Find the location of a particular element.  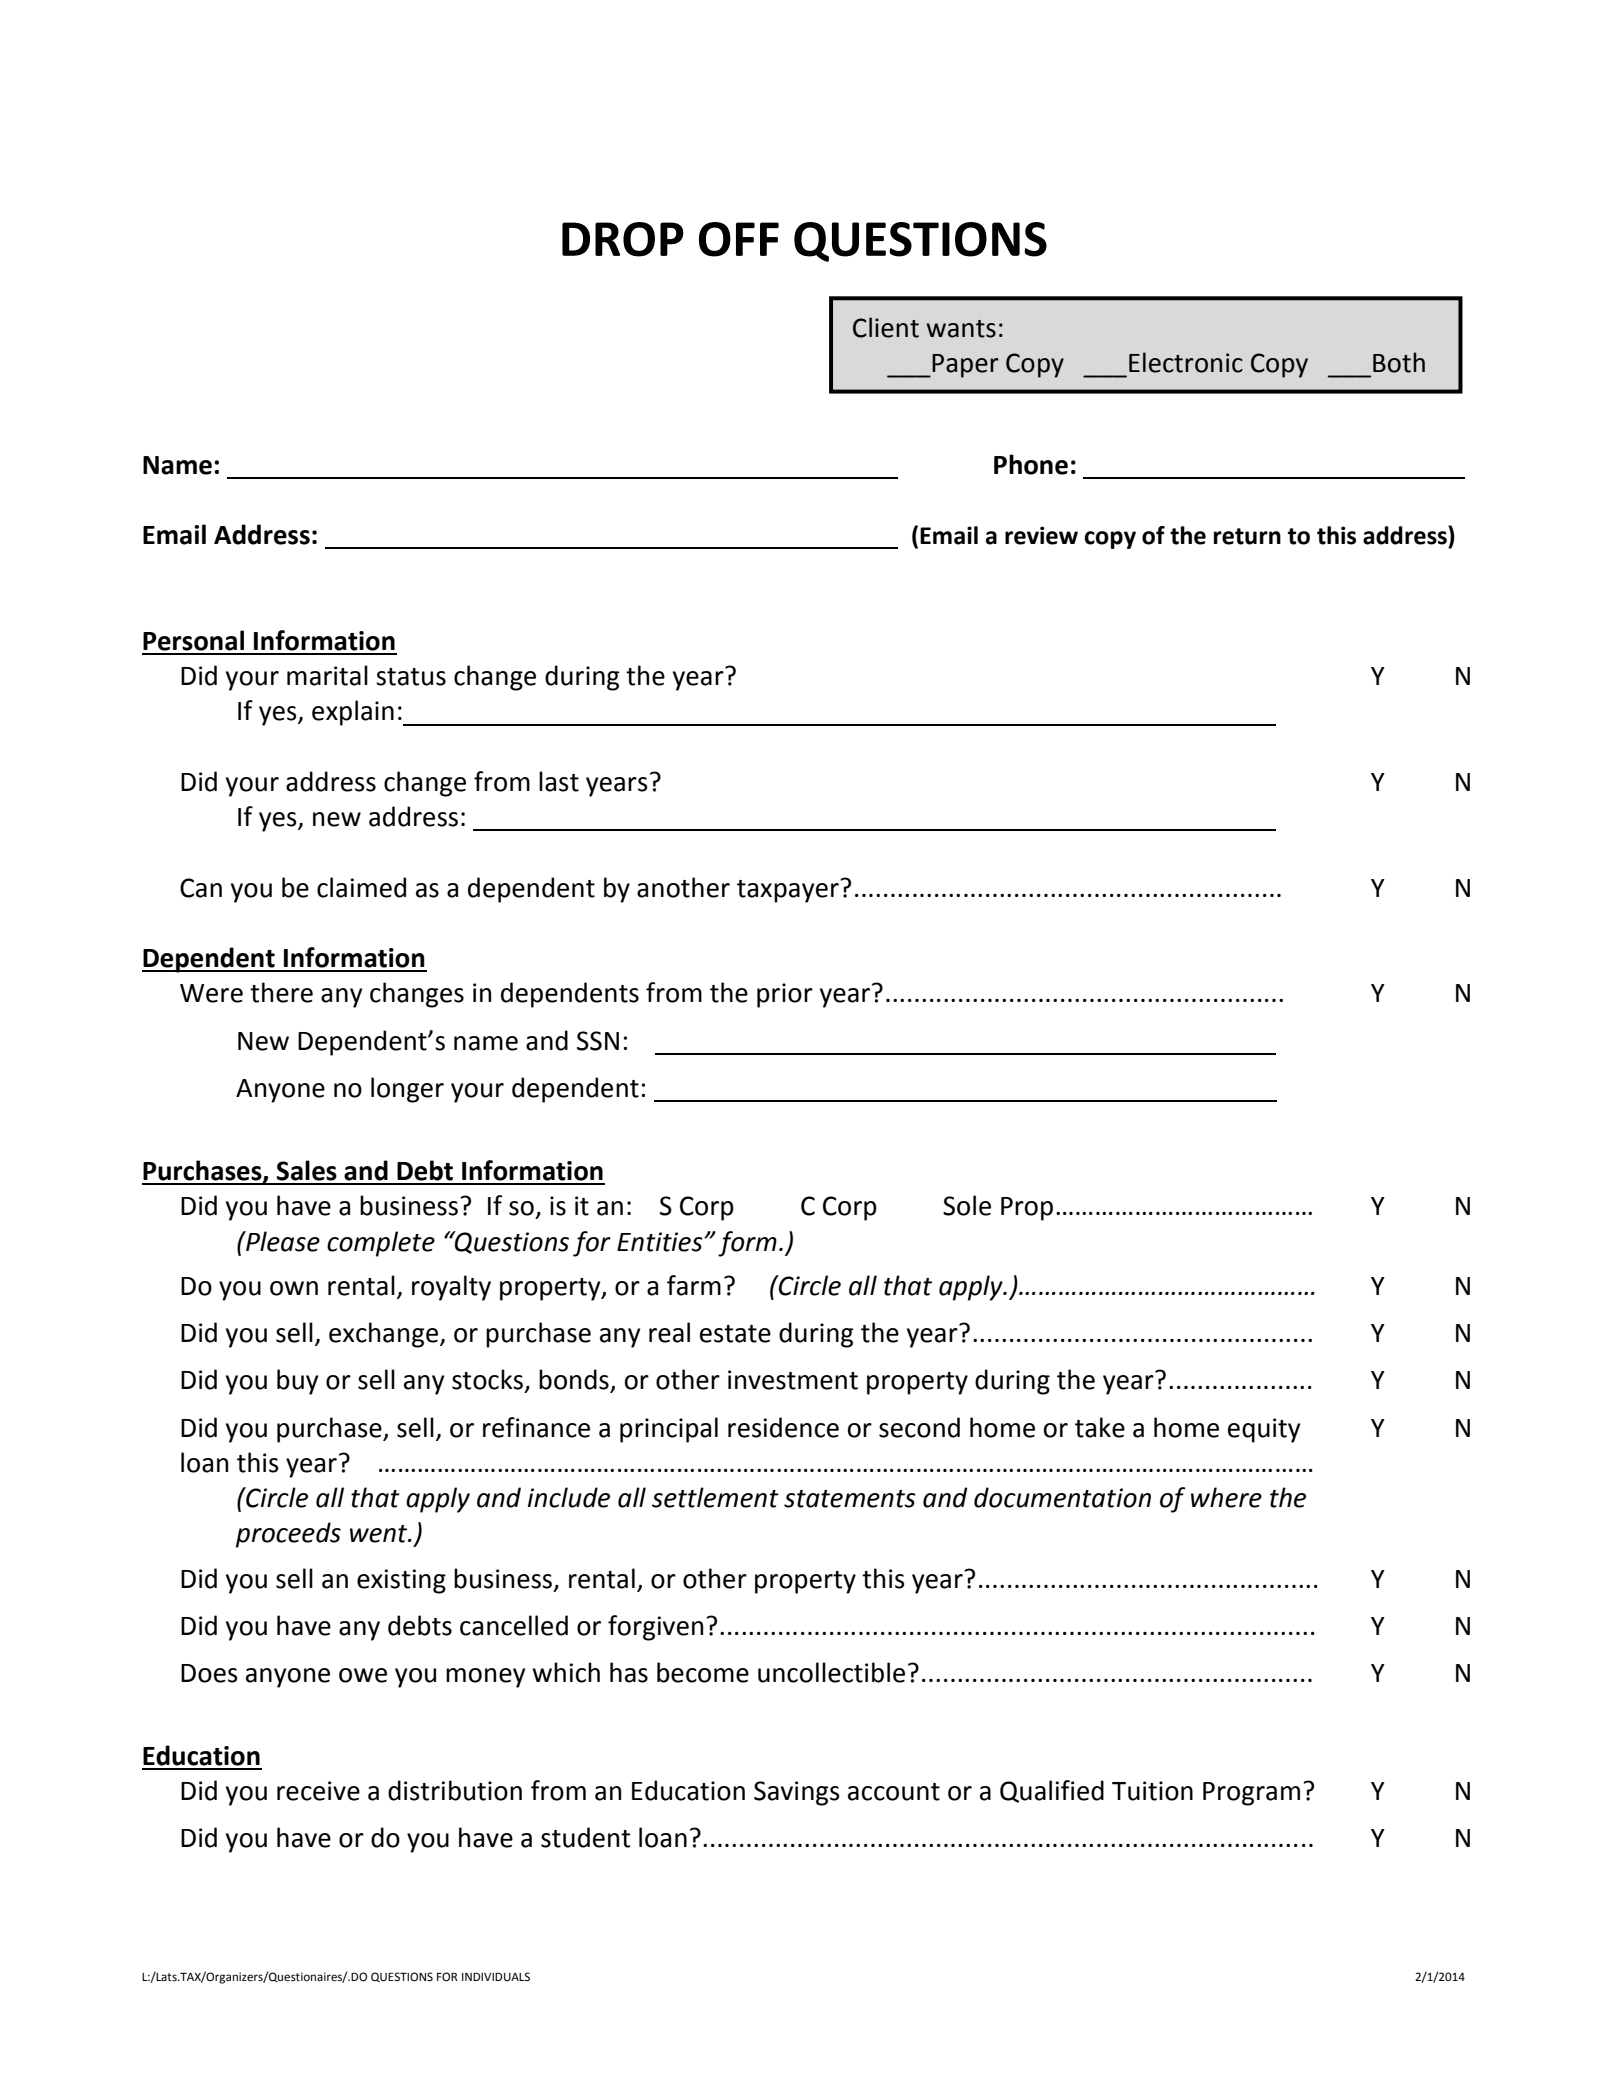

buy is located at coordinates (298, 1382).
